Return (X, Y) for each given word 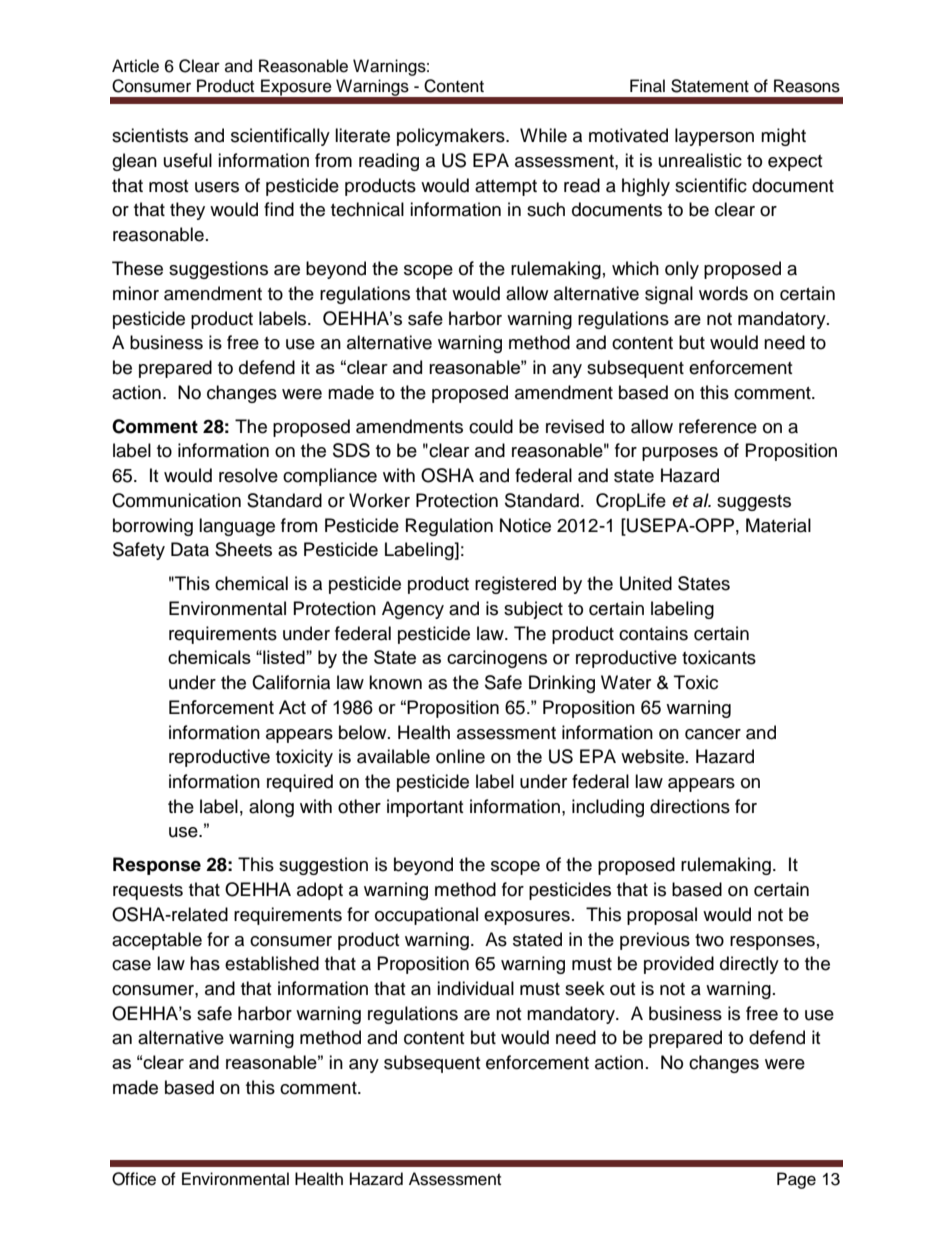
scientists (150, 135)
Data (190, 549)
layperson (714, 137)
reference (718, 426)
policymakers (452, 137)
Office (134, 1179)
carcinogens (497, 659)
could (491, 426)
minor (136, 293)
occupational (426, 916)
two (709, 940)
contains (653, 633)
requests (148, 892)
